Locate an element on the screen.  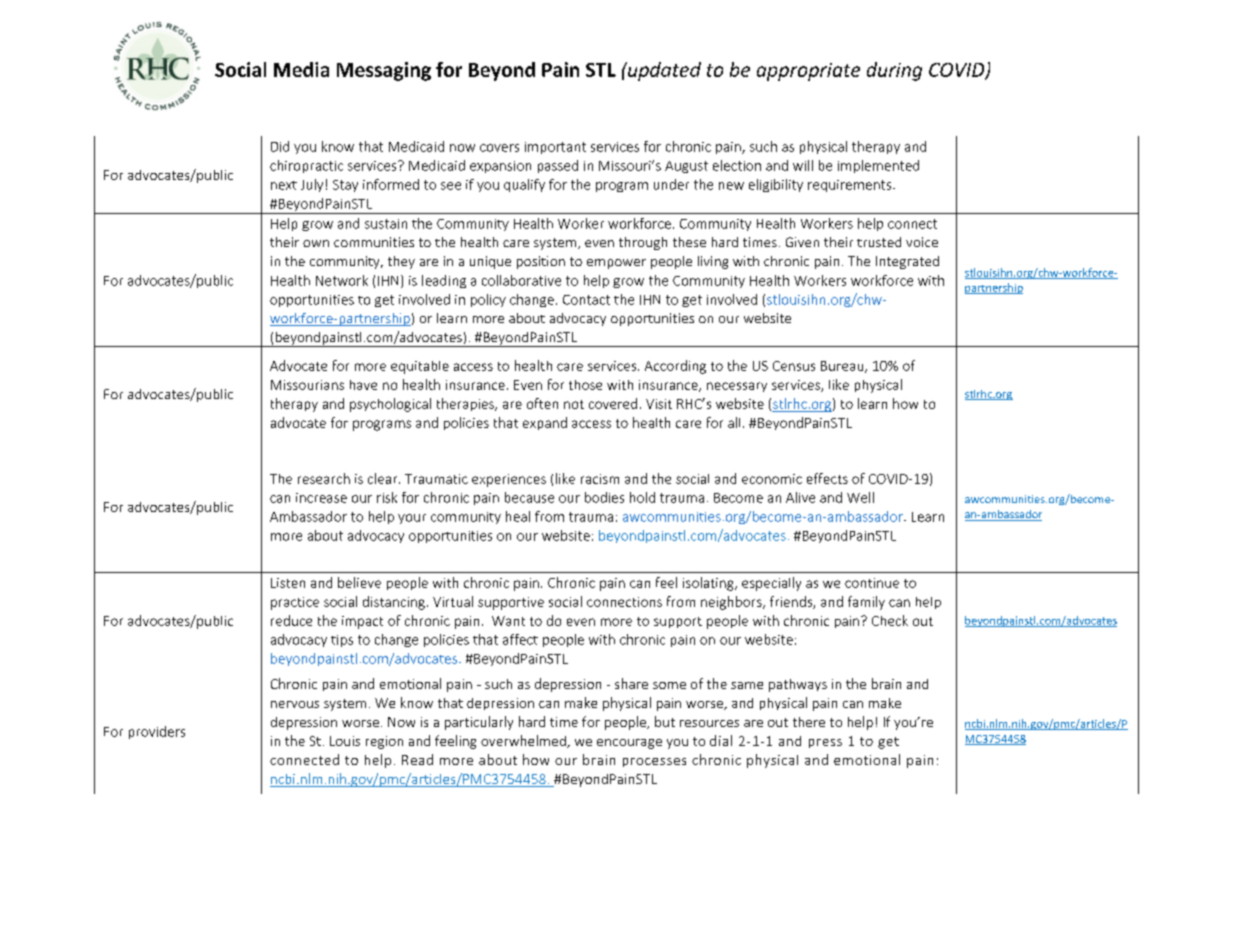
Media is located at coordinates (301, 69).
